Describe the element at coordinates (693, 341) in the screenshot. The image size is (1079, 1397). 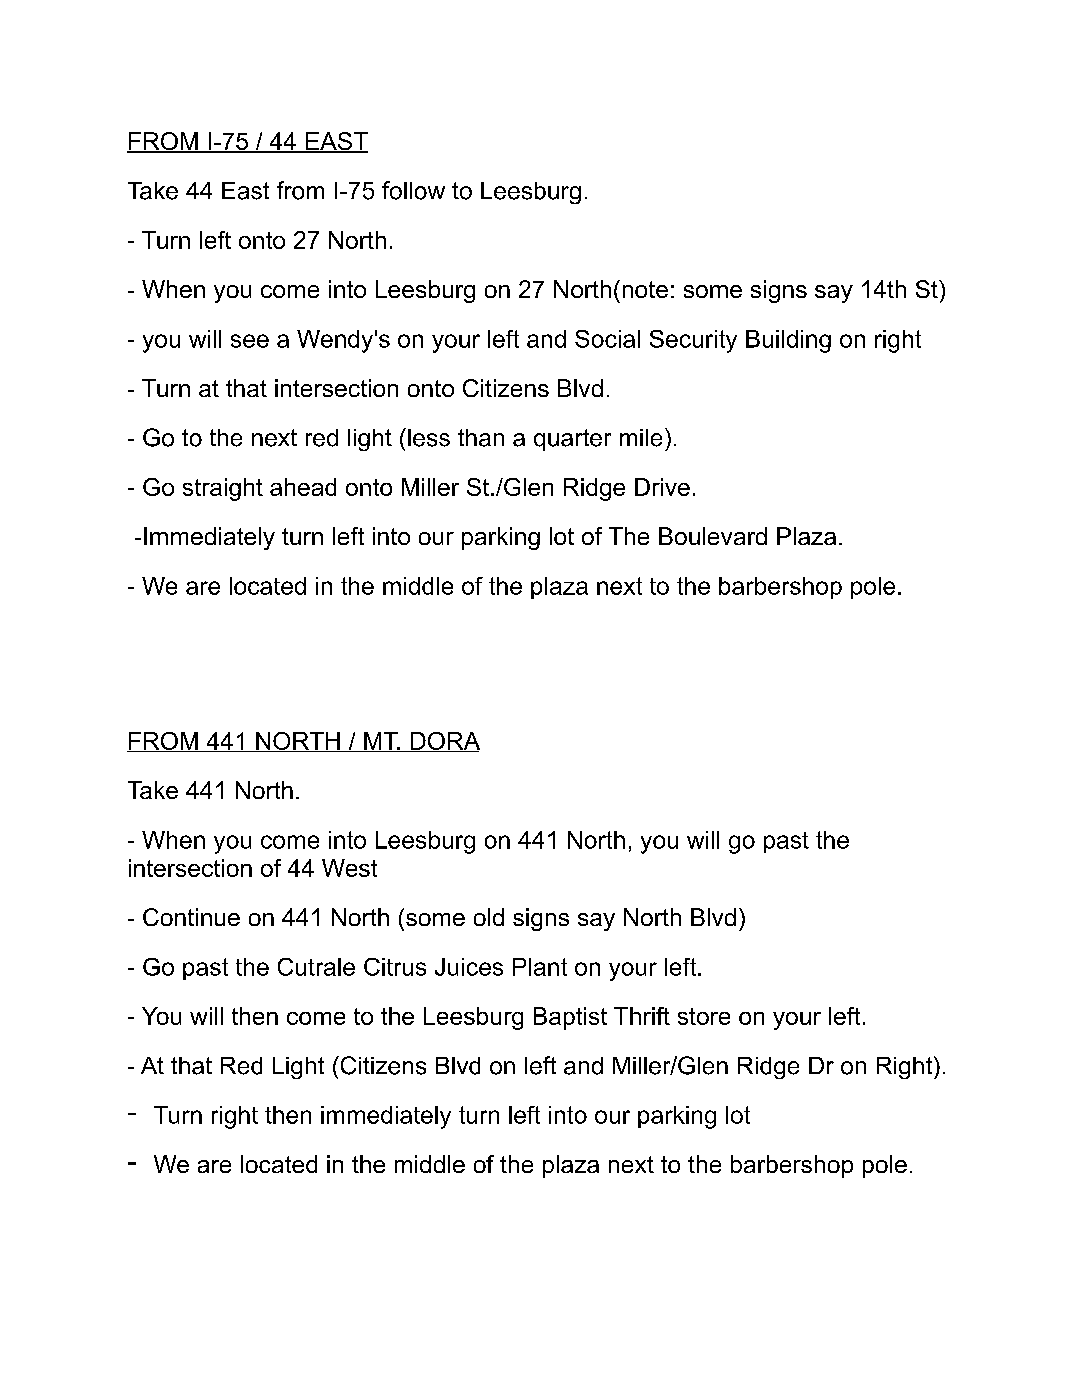
I see `Security` at that location.
